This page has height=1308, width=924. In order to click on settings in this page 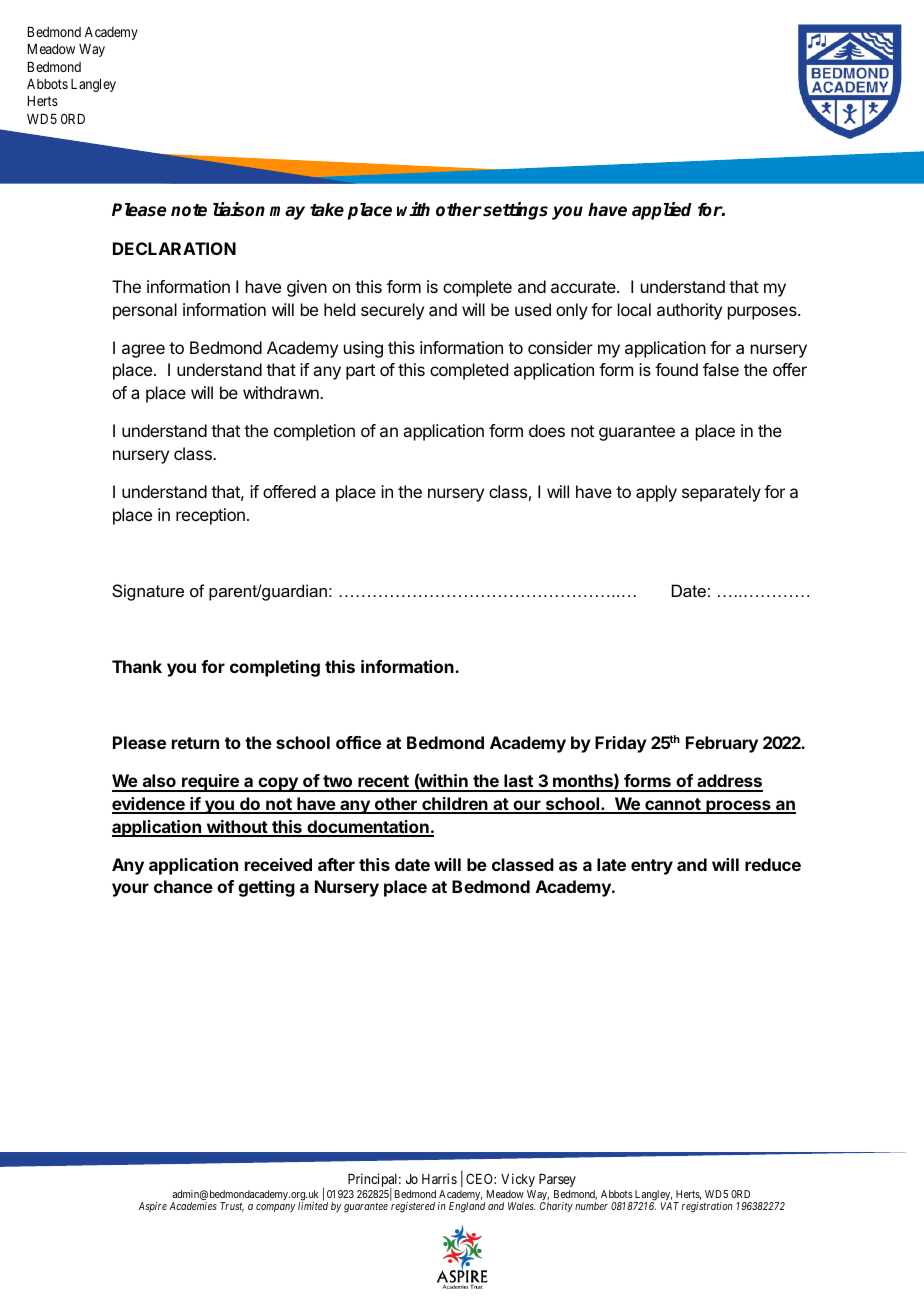, I will do `click(514, 211)`.
